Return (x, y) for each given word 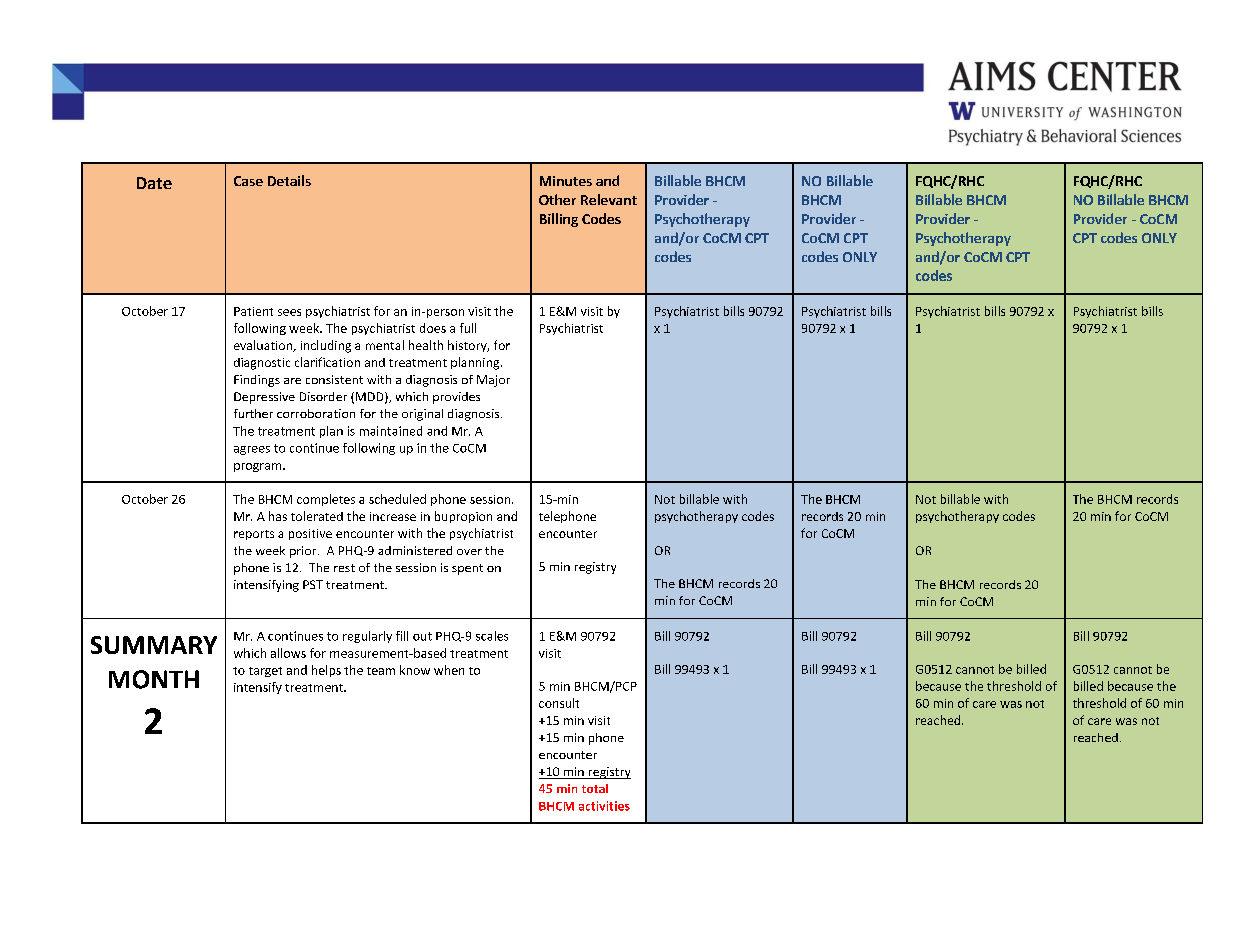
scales (492, 636)
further (253, 413)
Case (248, 181)
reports (254, 535)
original (422, 415)
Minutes (566, 181)
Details (289, 180)
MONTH (154, 679)
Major (493, 381)
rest (344, 568)
